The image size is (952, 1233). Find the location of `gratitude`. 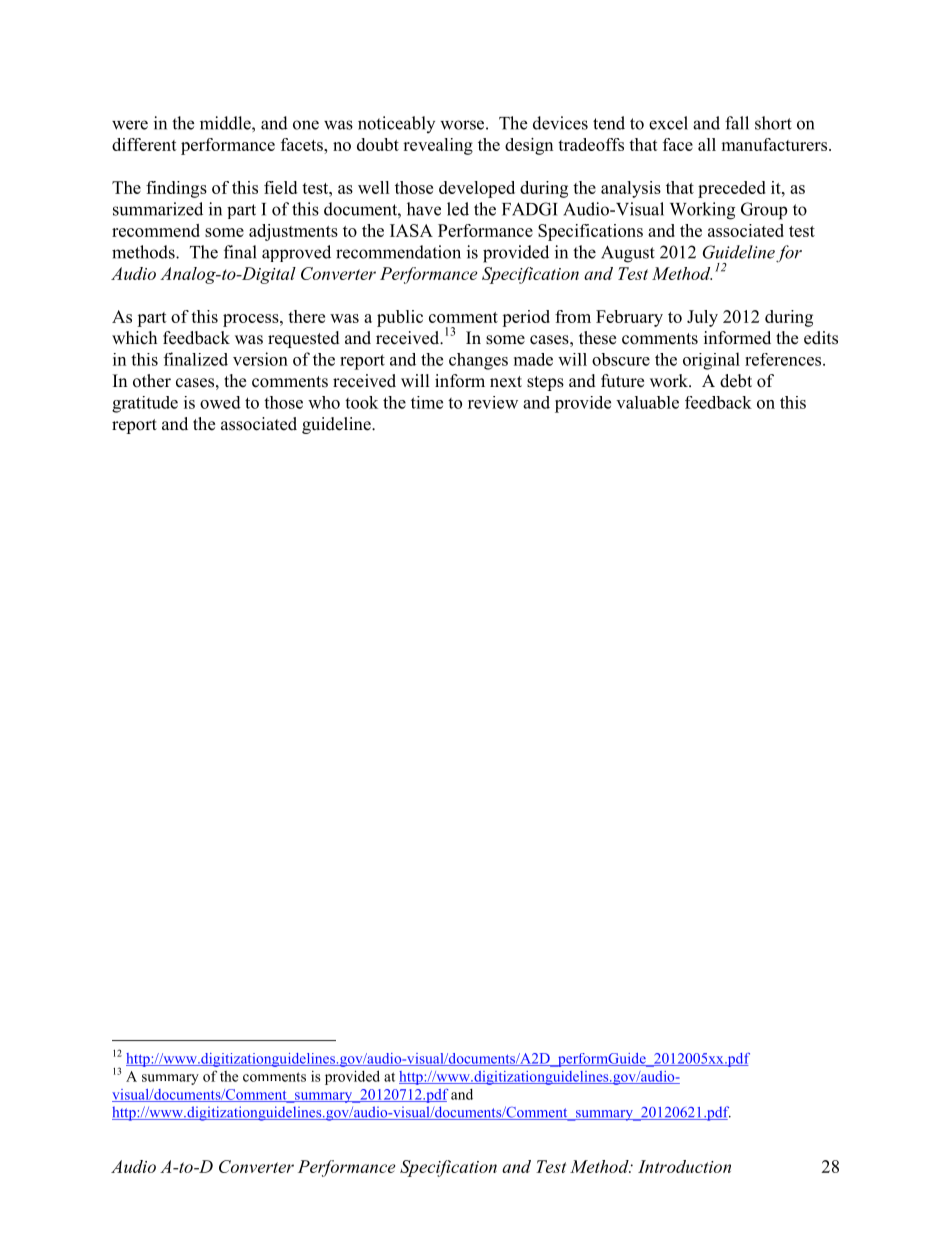

gratitude is located at coordinates (145, 404).
